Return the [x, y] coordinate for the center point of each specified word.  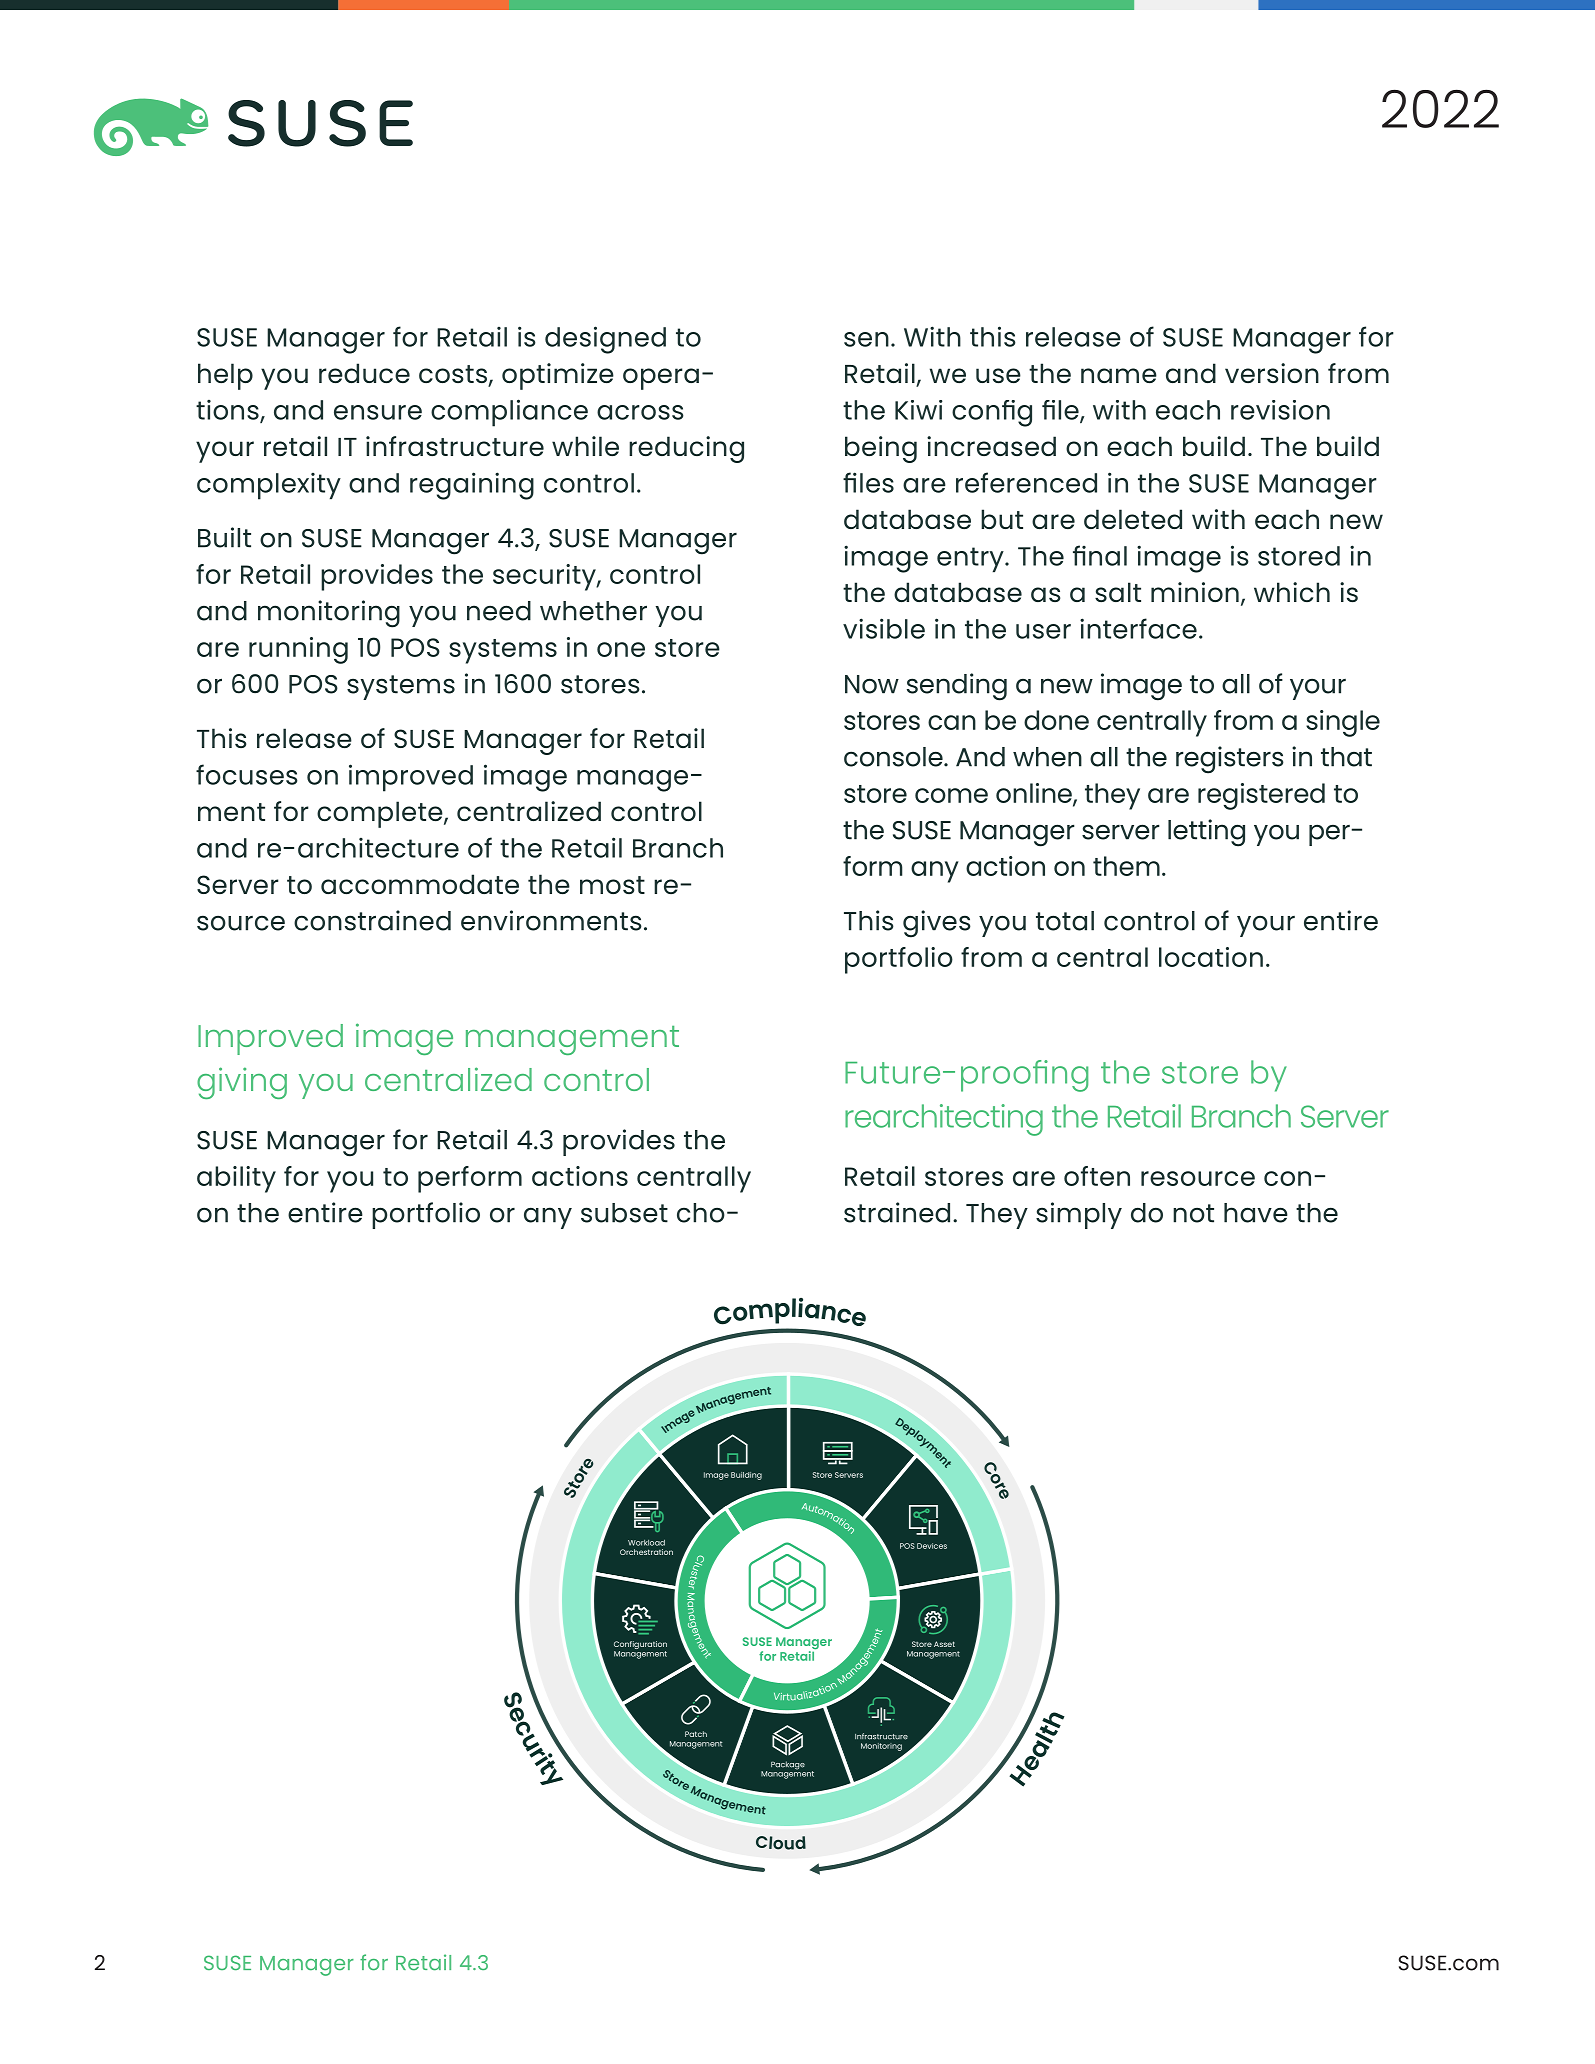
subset [624, 1213]
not [1193, 1213]
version [1272, 373]
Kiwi [919, 410]
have [1256, 1213]
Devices [932, 1546]
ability [236, 1179]
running [298, 650]
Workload [646, 1543]
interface [1138, 628]
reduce [364, 373]
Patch [696, 1734]
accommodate [420, 884]
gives [937, 924]
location [1211, 957]
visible [884, 628]
